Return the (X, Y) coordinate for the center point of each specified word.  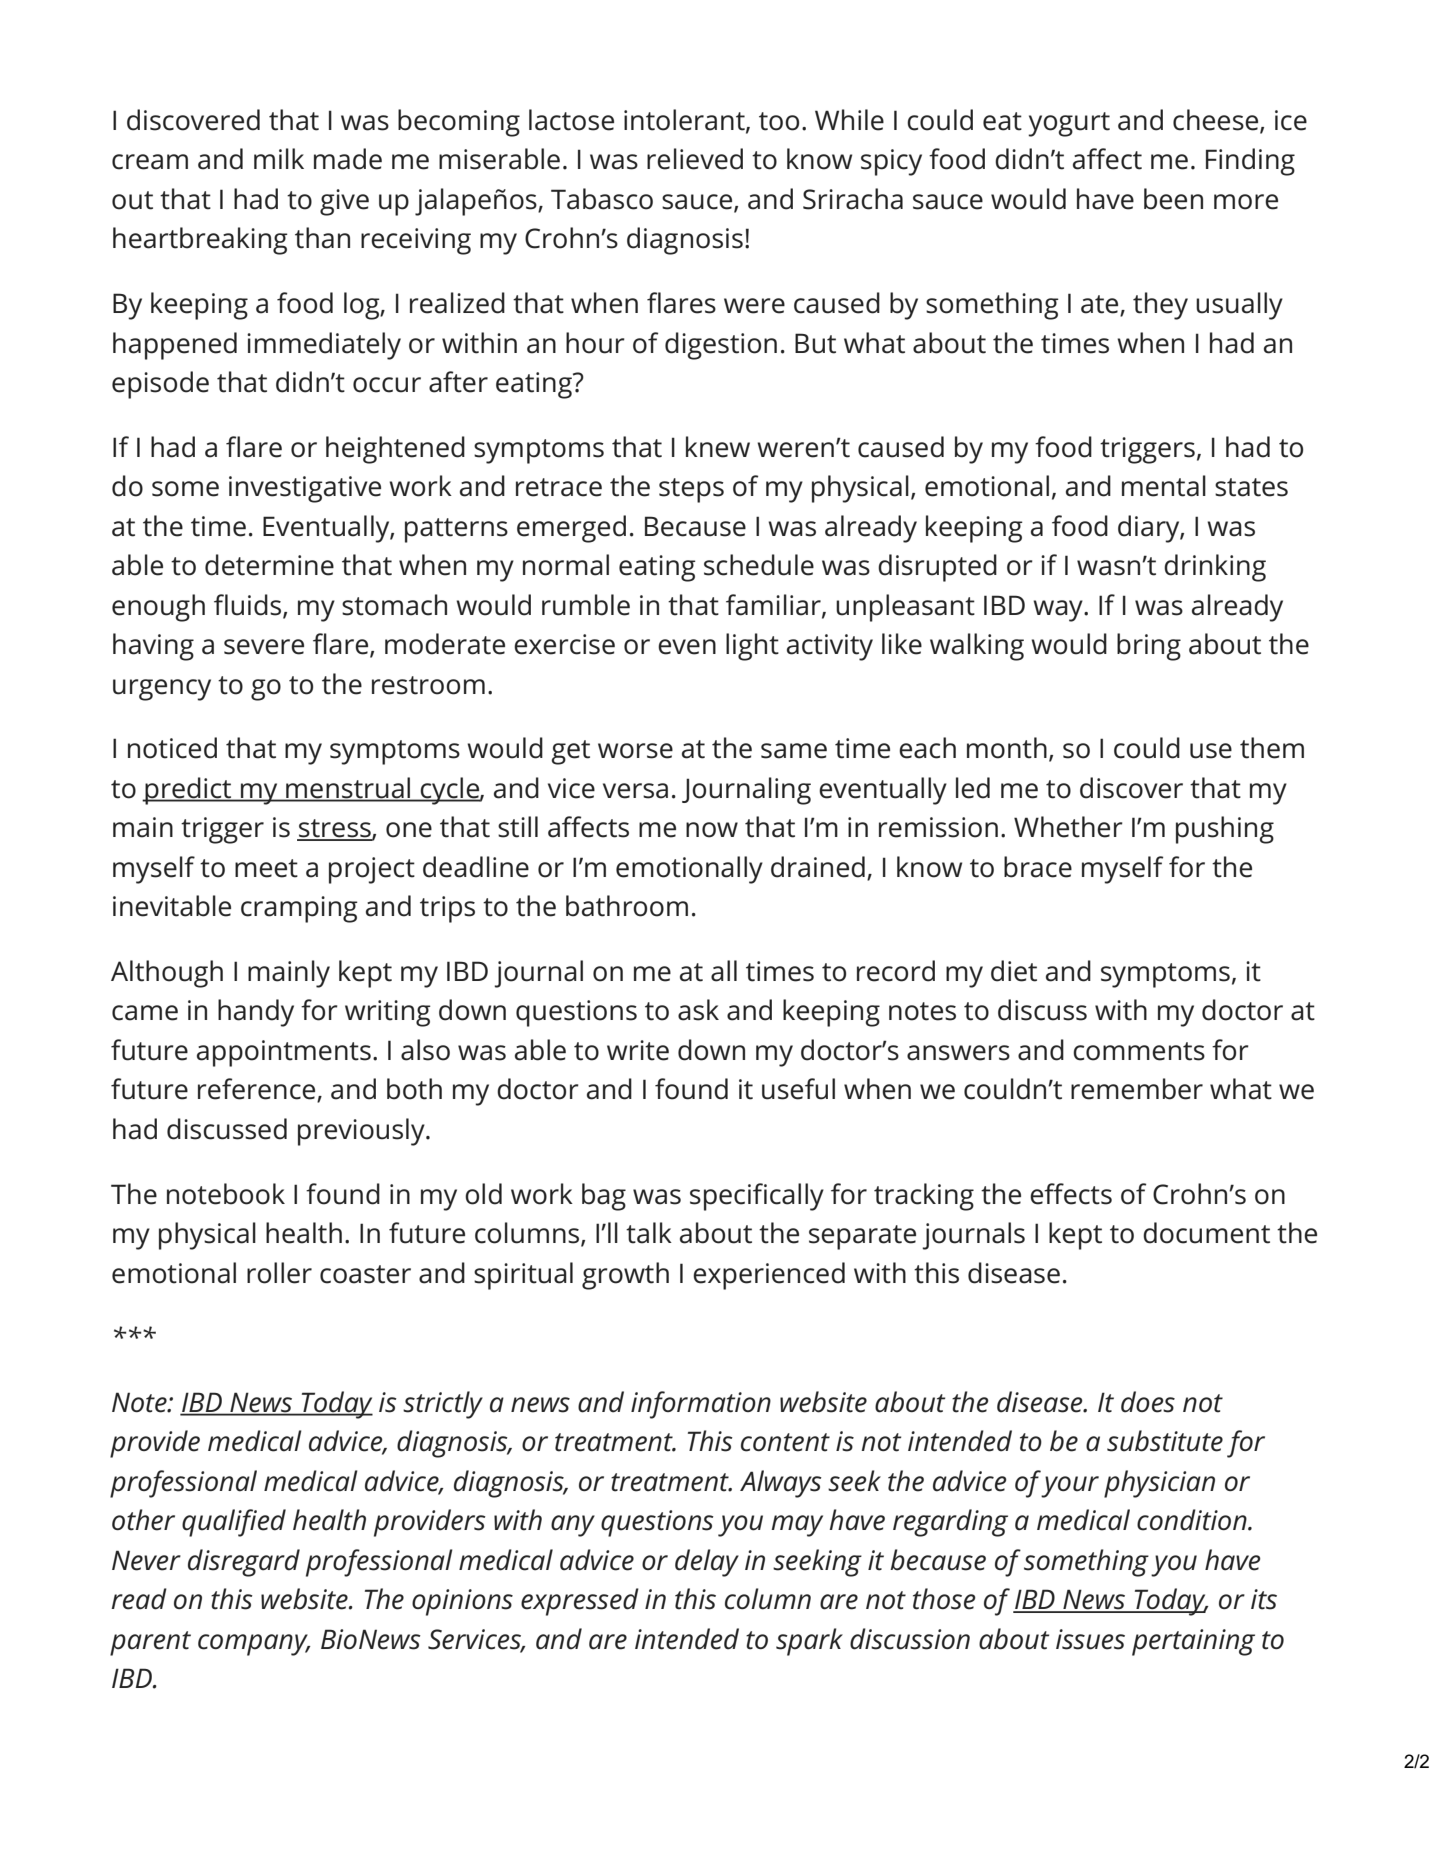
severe (264, 647)
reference (258, 1090)
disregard (244, 1563)
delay (707, 1563)
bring (1149, 647)
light (752, 647)
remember (1137, 1089)
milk (279, 158)
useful (798, 1089)
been (1173, 199)
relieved (695, 159)
